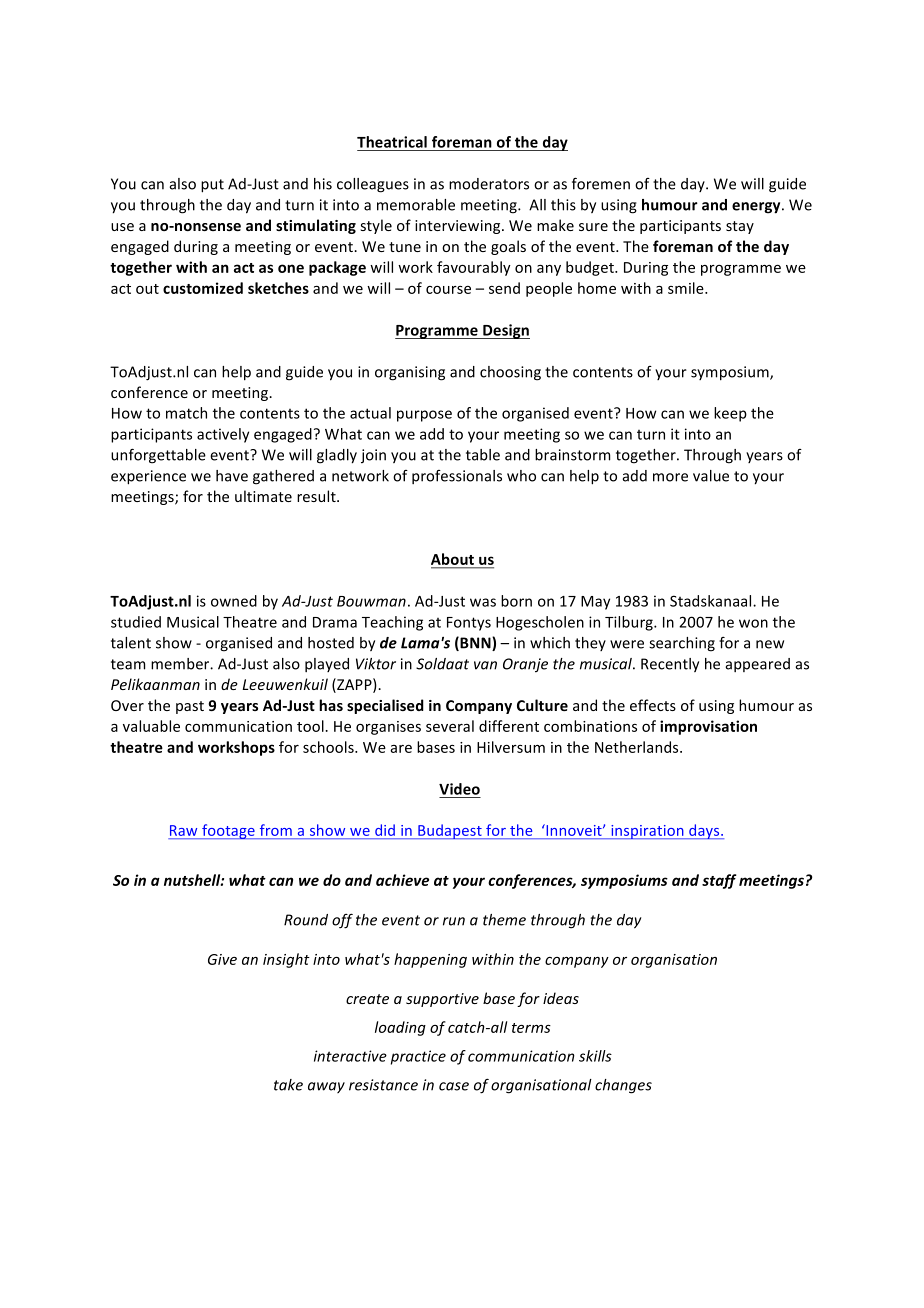 The image size is (924, 1308). What do you see at coordinates (740, 227) in the image?
I see `stay` at bounding box center [740, 227].
